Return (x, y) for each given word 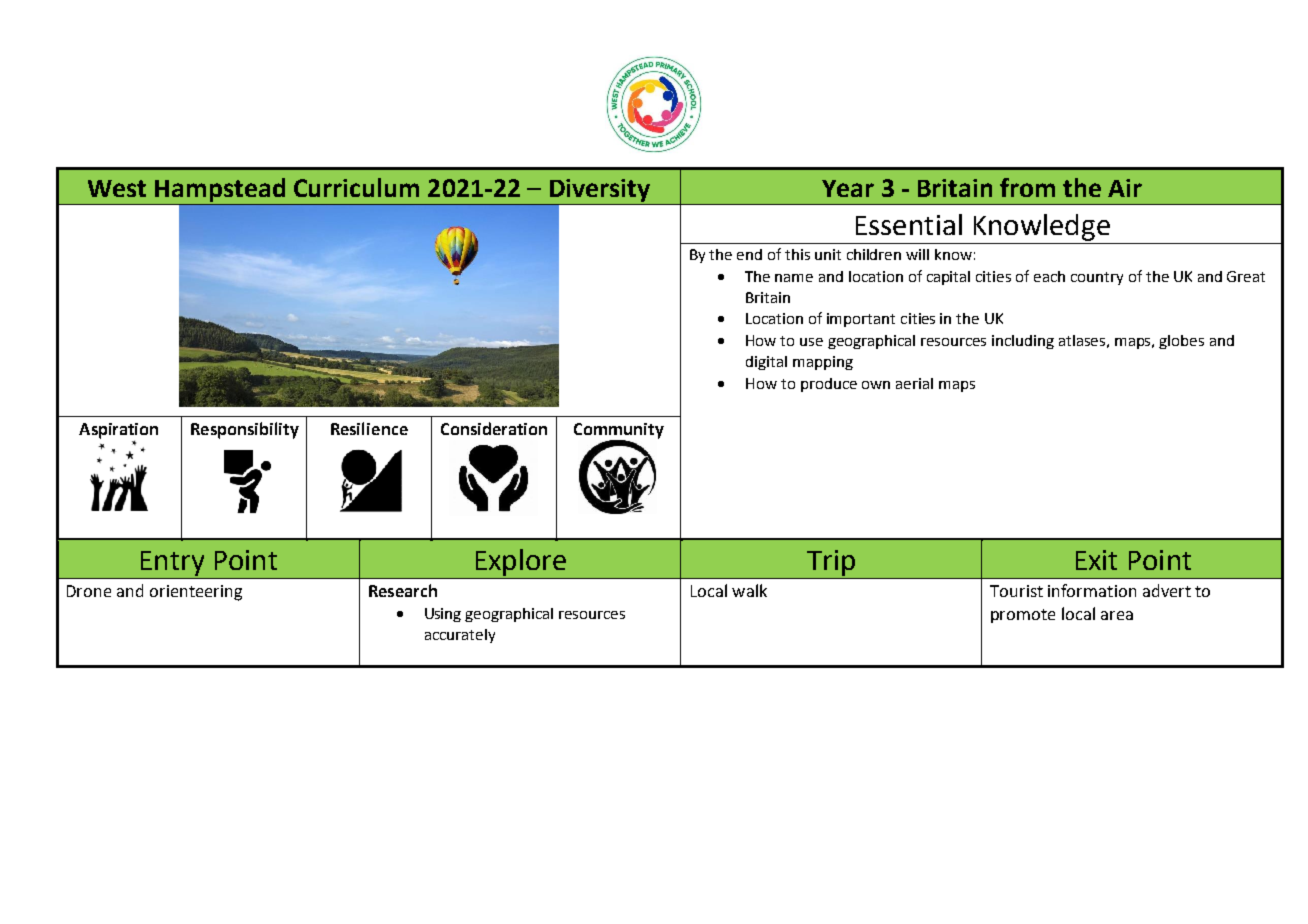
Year (848, 188)
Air (1125, 188)
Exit (1096, 560)
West (117, 188)
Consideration (494, 428)
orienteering (196, 593)
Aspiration (118, 432)
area (1117, 615)
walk (749, 590)
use (811, 342)
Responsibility (245, 430)
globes (1181, 342)
